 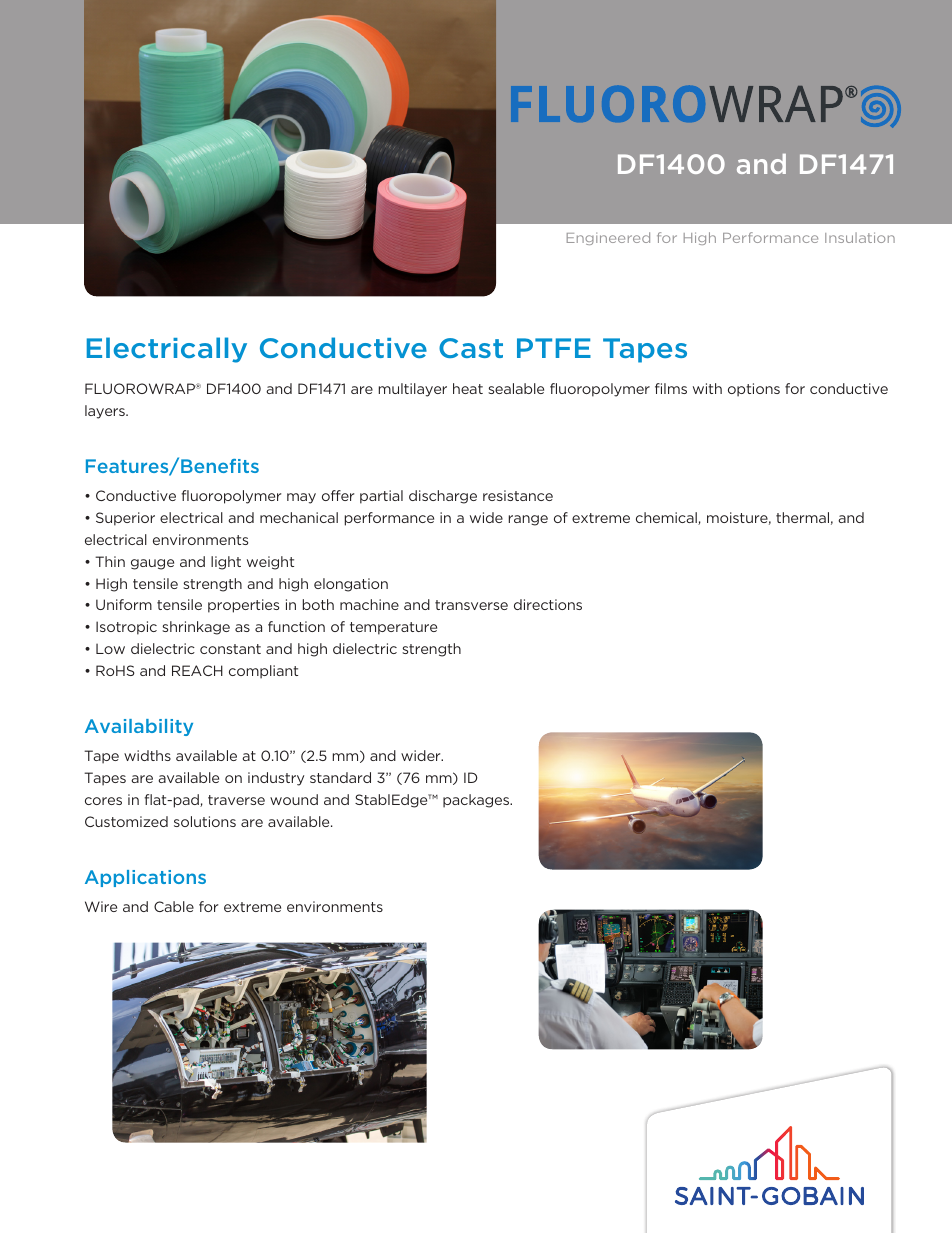 I want to click on Engineered, so click(x=608, y=238).
